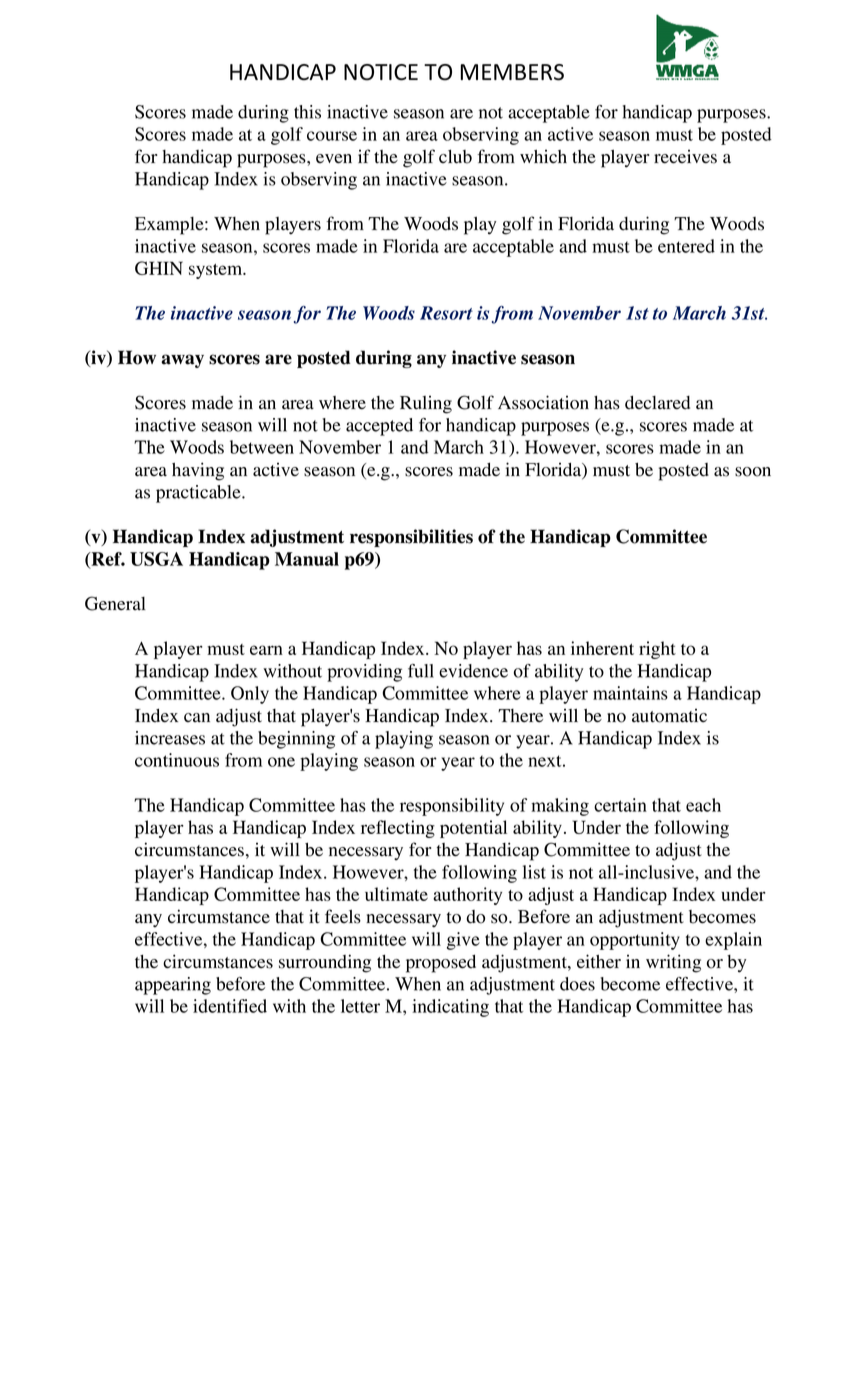 The height and width of the image is (1400, 849). What do you see at coordinates (381, 72) in the image?
I see `NOTICE` at bounding box center [381, 72].
